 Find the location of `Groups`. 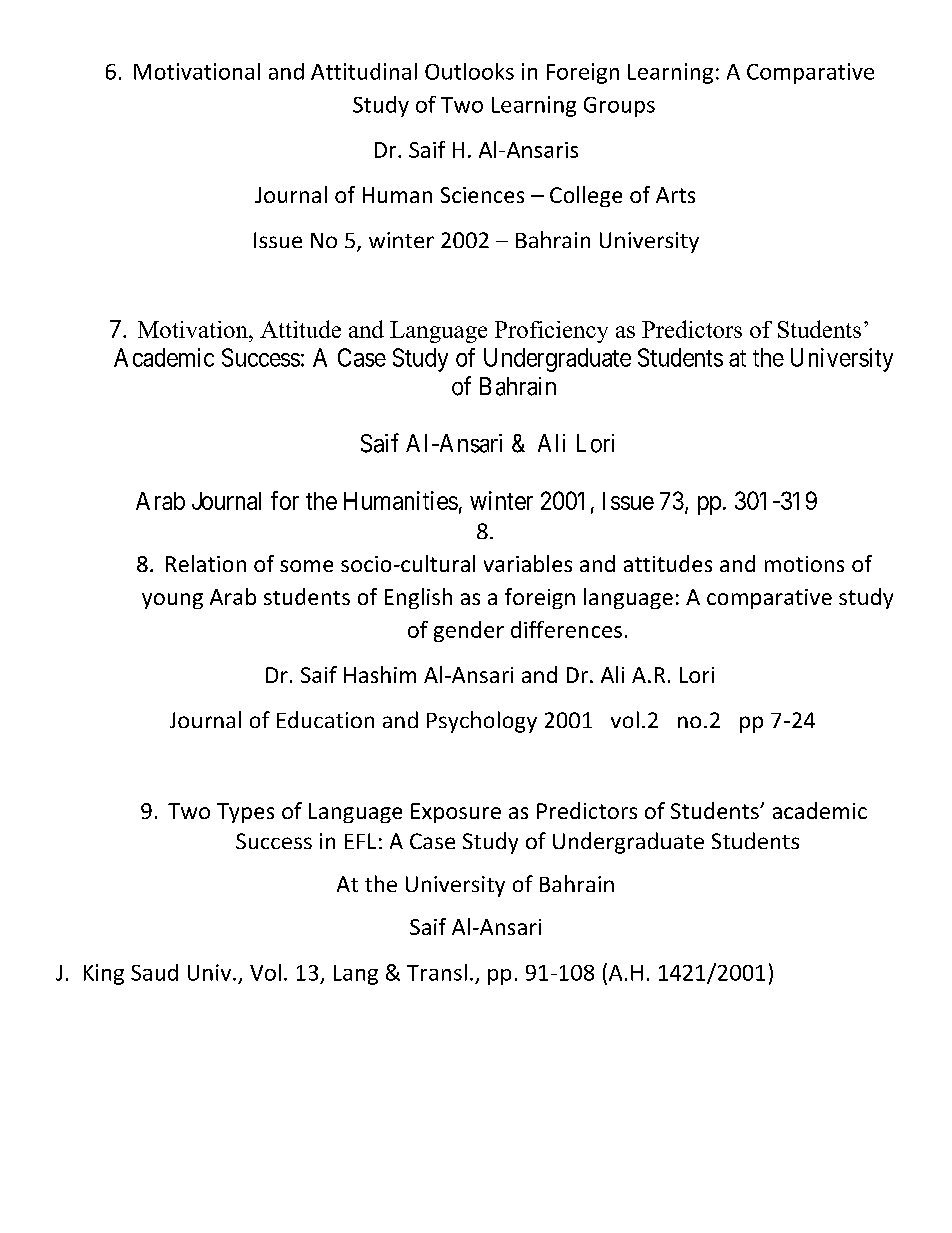

Groups is located at coordinates (619, 107).
